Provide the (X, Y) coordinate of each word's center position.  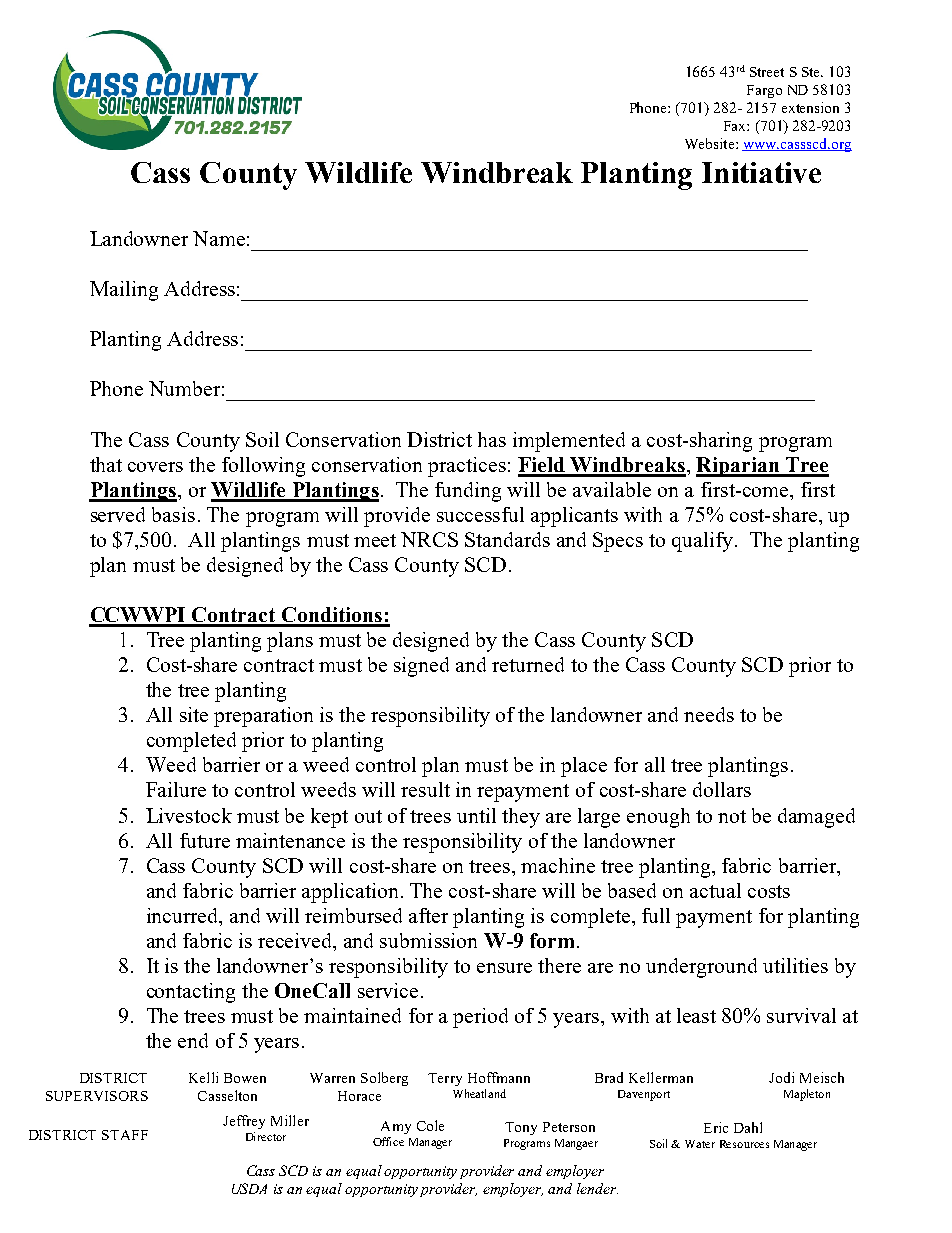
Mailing (124, 291)
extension (810, 107)
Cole (430, 1125)
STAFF (125, 1135)
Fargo (764, 91)
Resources (744, 1144)
